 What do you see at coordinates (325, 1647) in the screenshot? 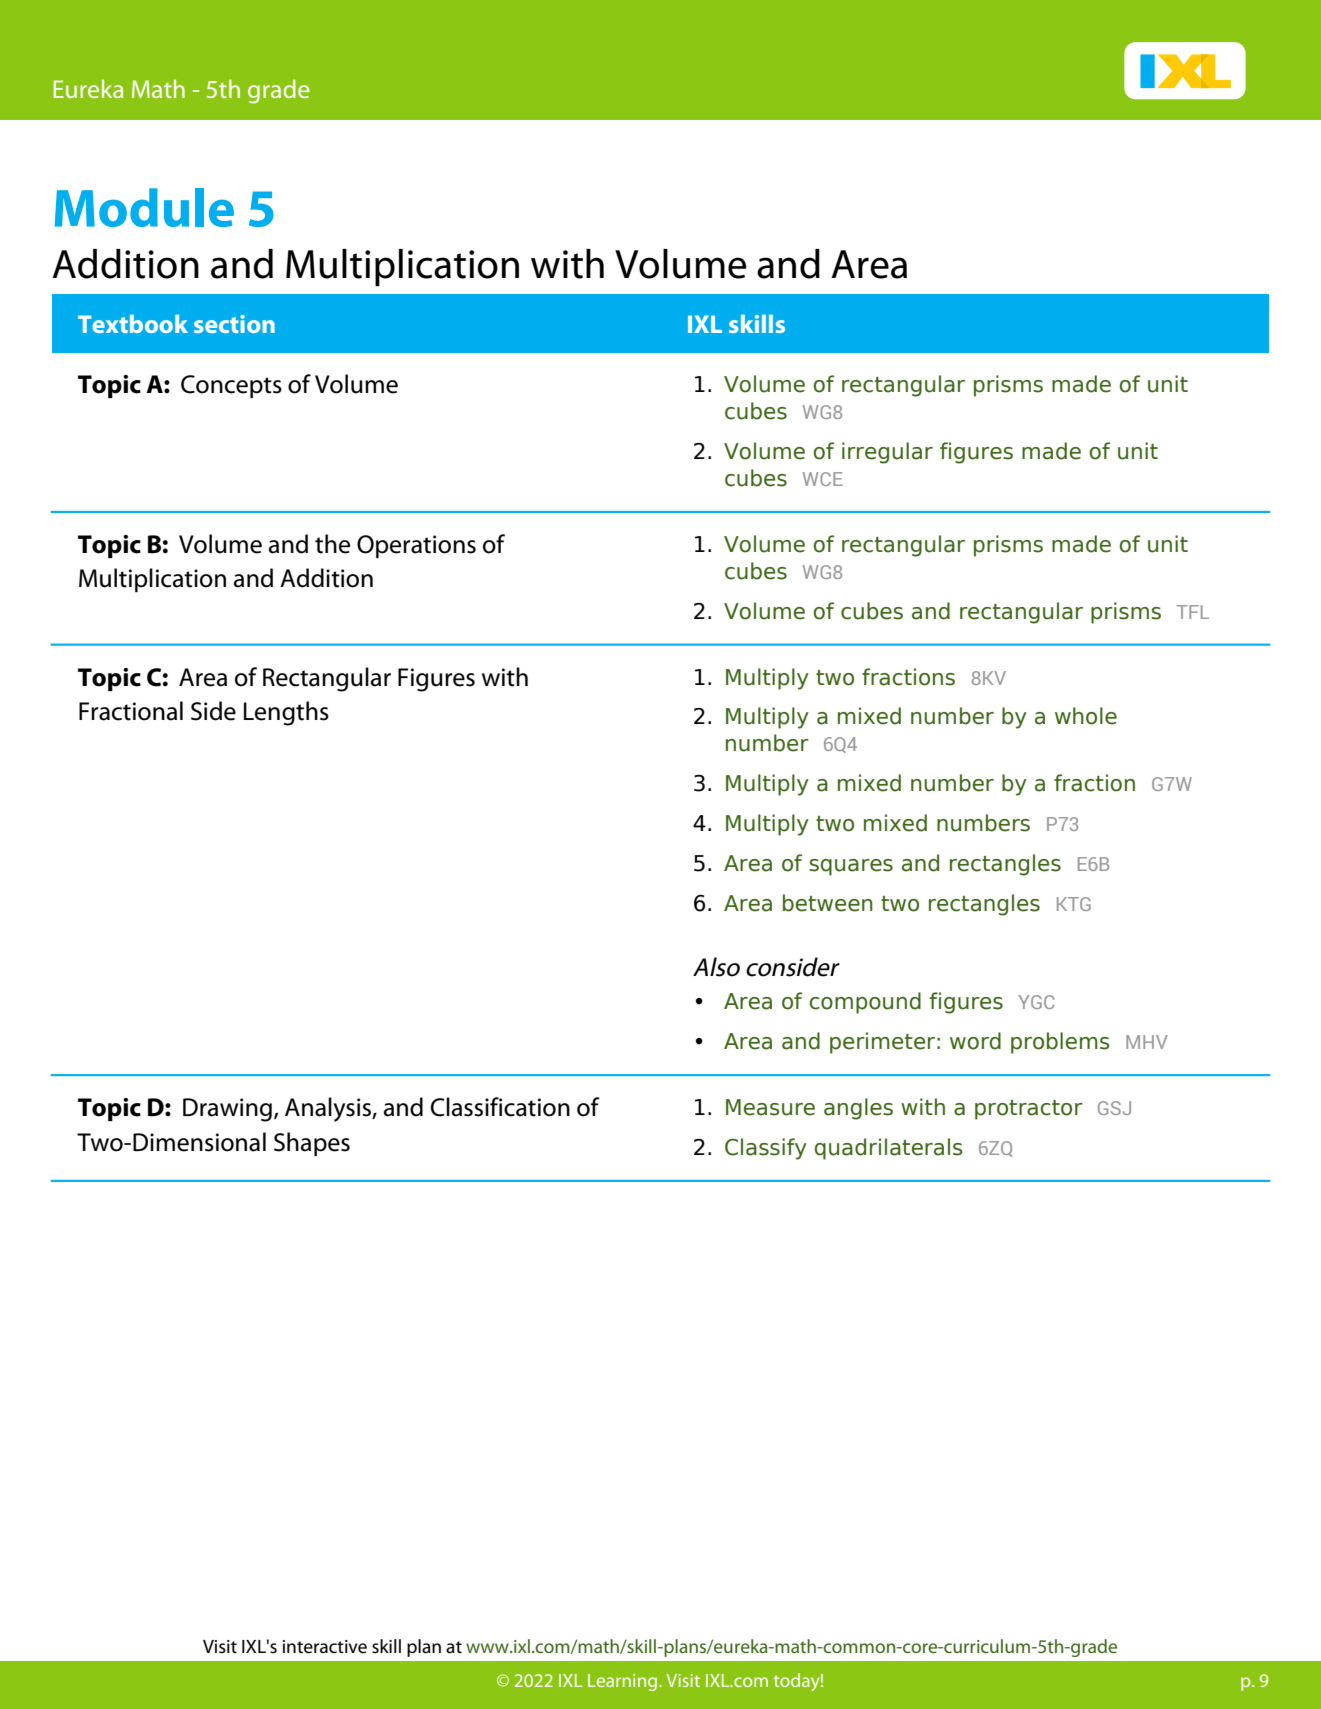
I see `interactive` at bounding box center [325, 1647].
